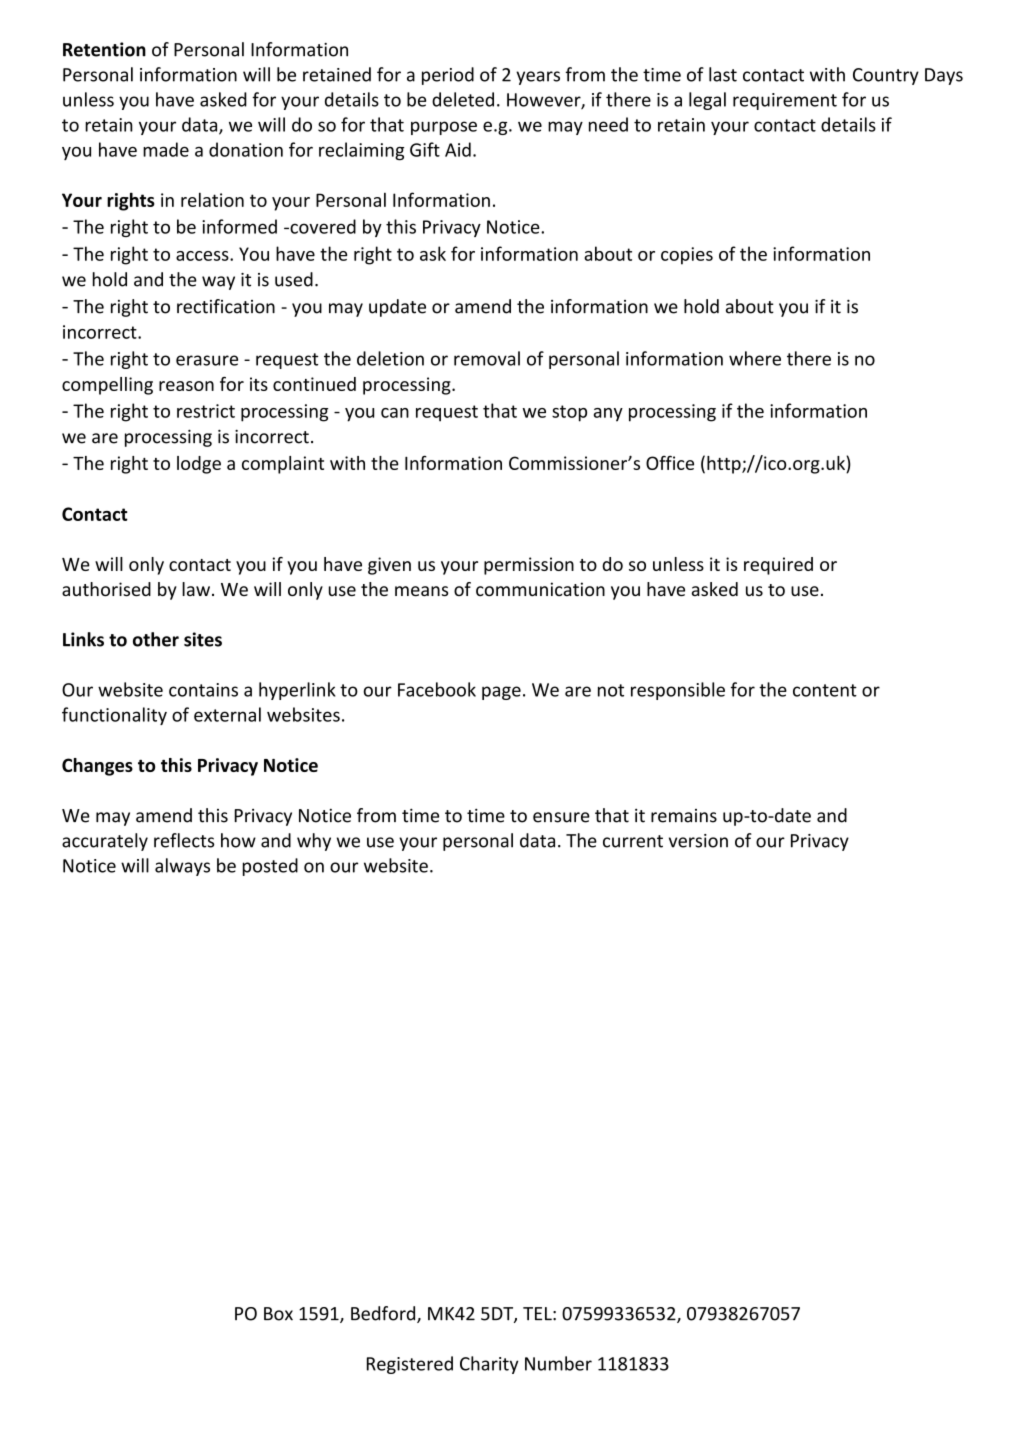 Image resolution: width=1020 pixels, height=1443 pixels. Describe the element at coordinates (203, 690) in the screenshot. I see `contains` at that location.
